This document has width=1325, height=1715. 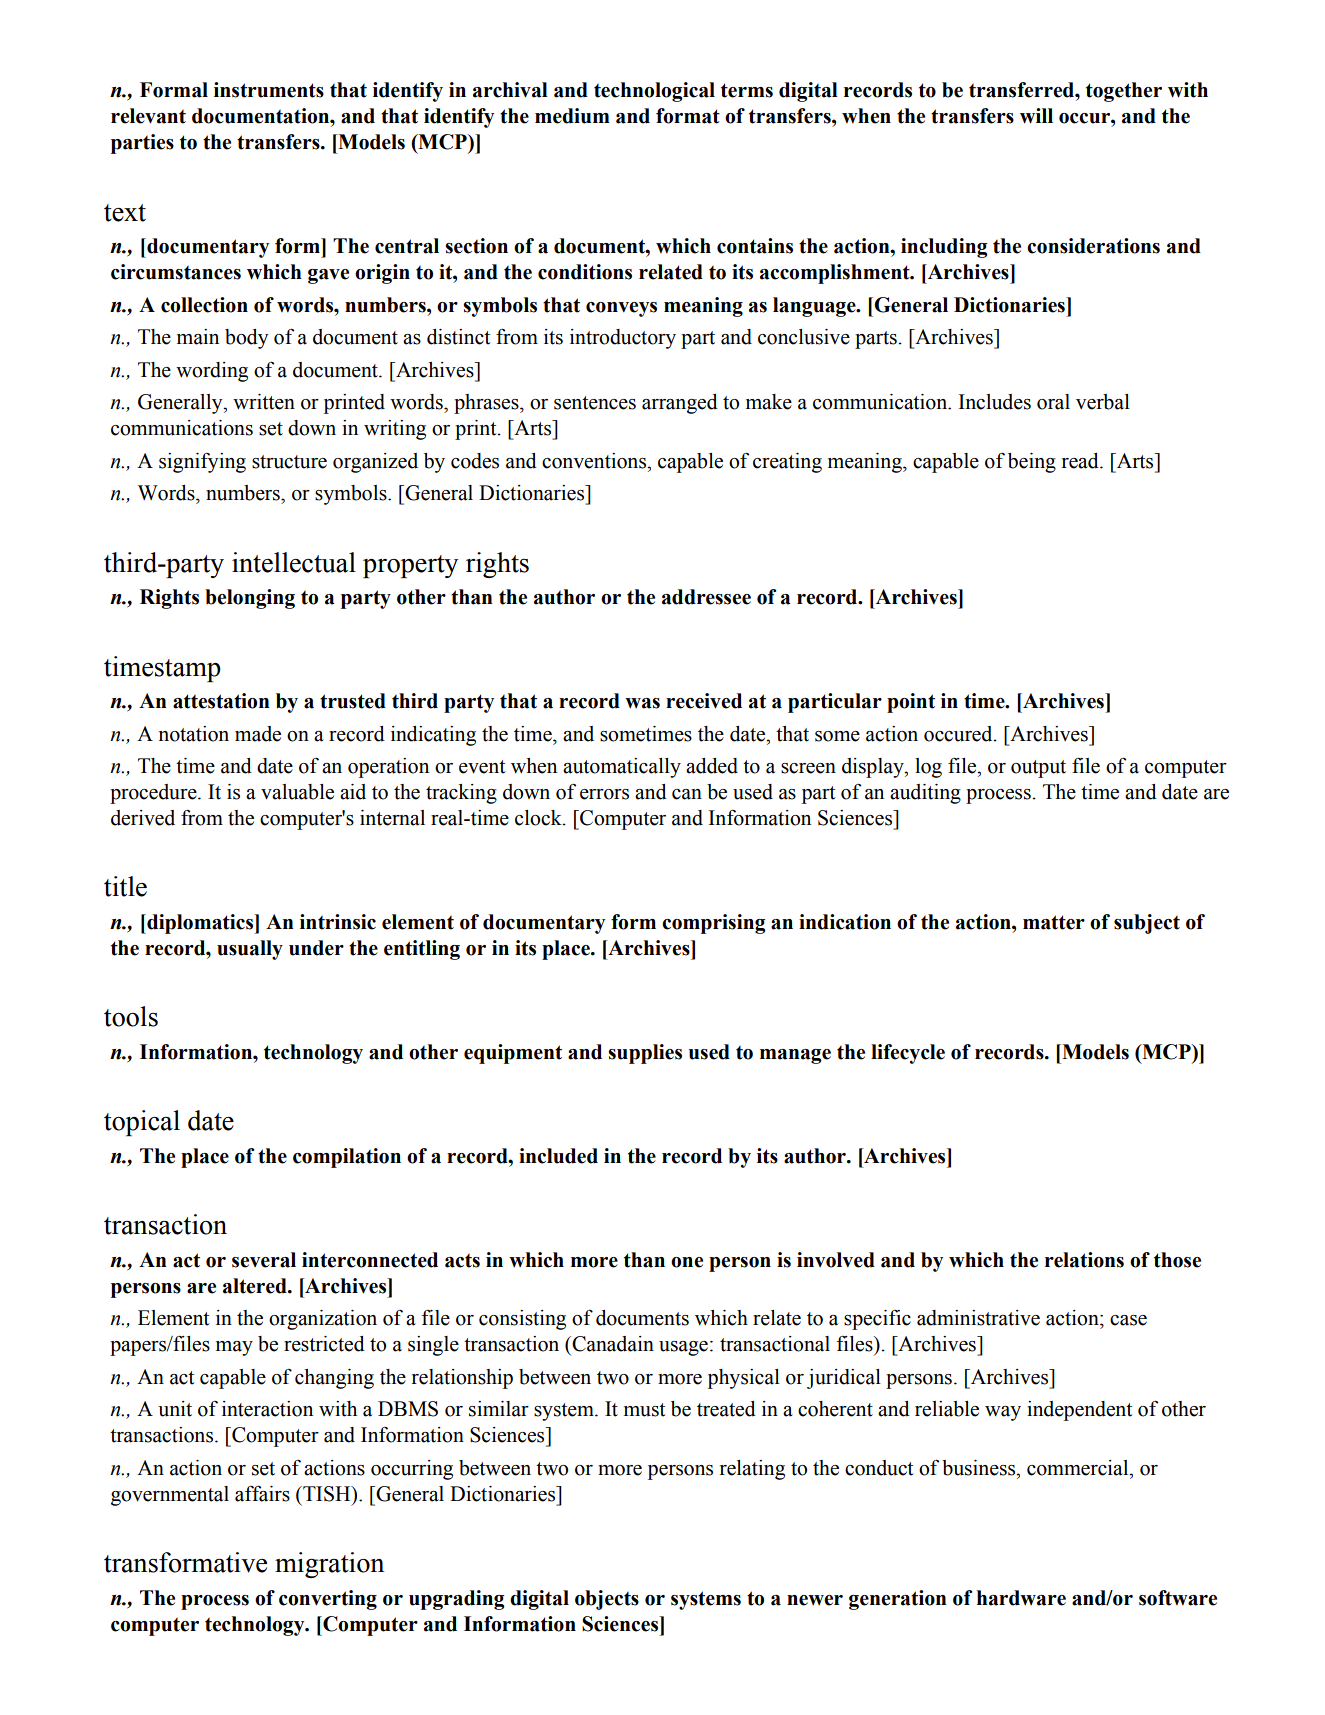 I want to click on topical, so click(x=142, y=1123).
